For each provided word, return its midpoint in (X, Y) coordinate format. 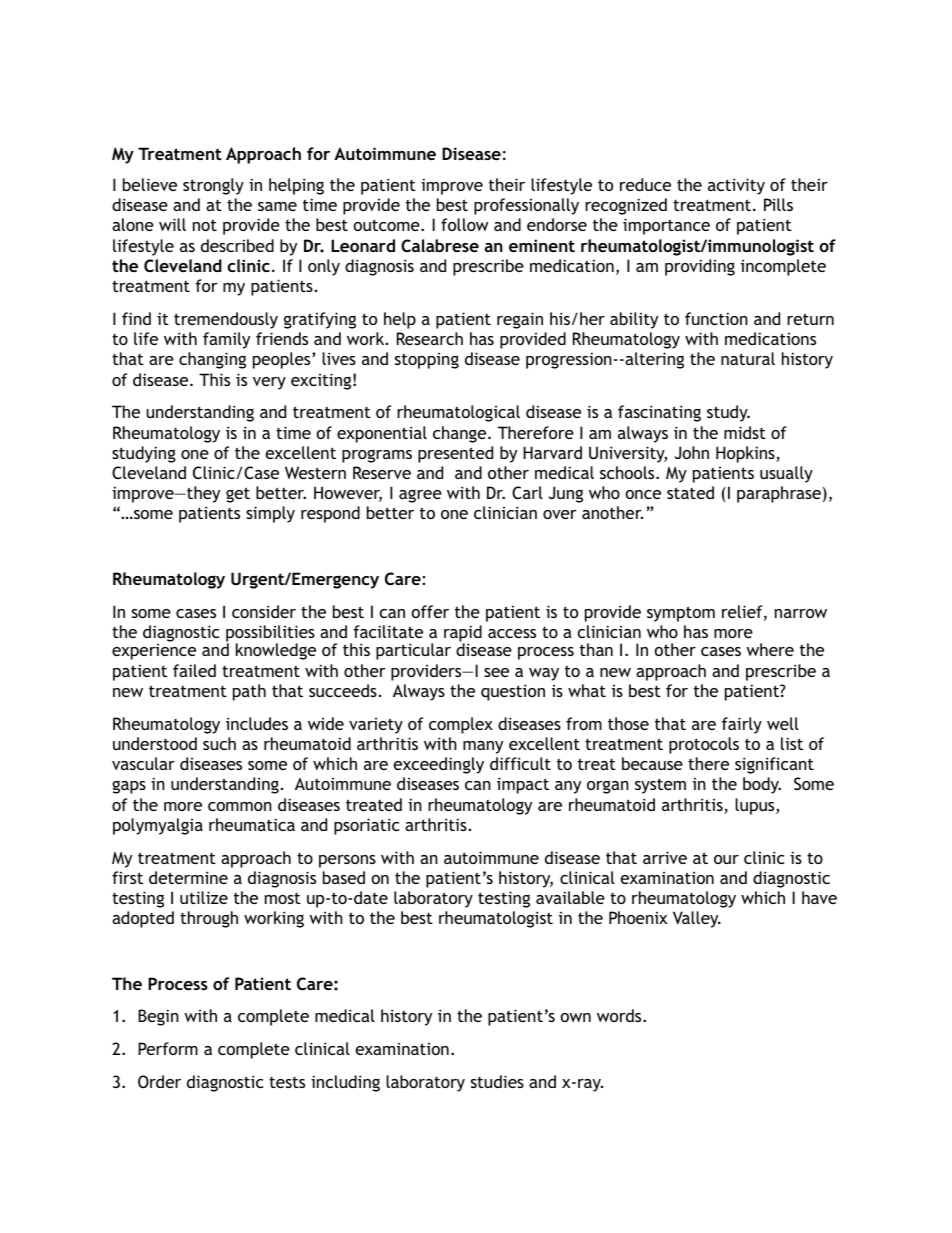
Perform (168, 1048)
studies (497, 1081)
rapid (463, 634)
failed (194, 670)
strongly (213, 186)
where (770, 649)
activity (736, 186)
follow (464, 224)
